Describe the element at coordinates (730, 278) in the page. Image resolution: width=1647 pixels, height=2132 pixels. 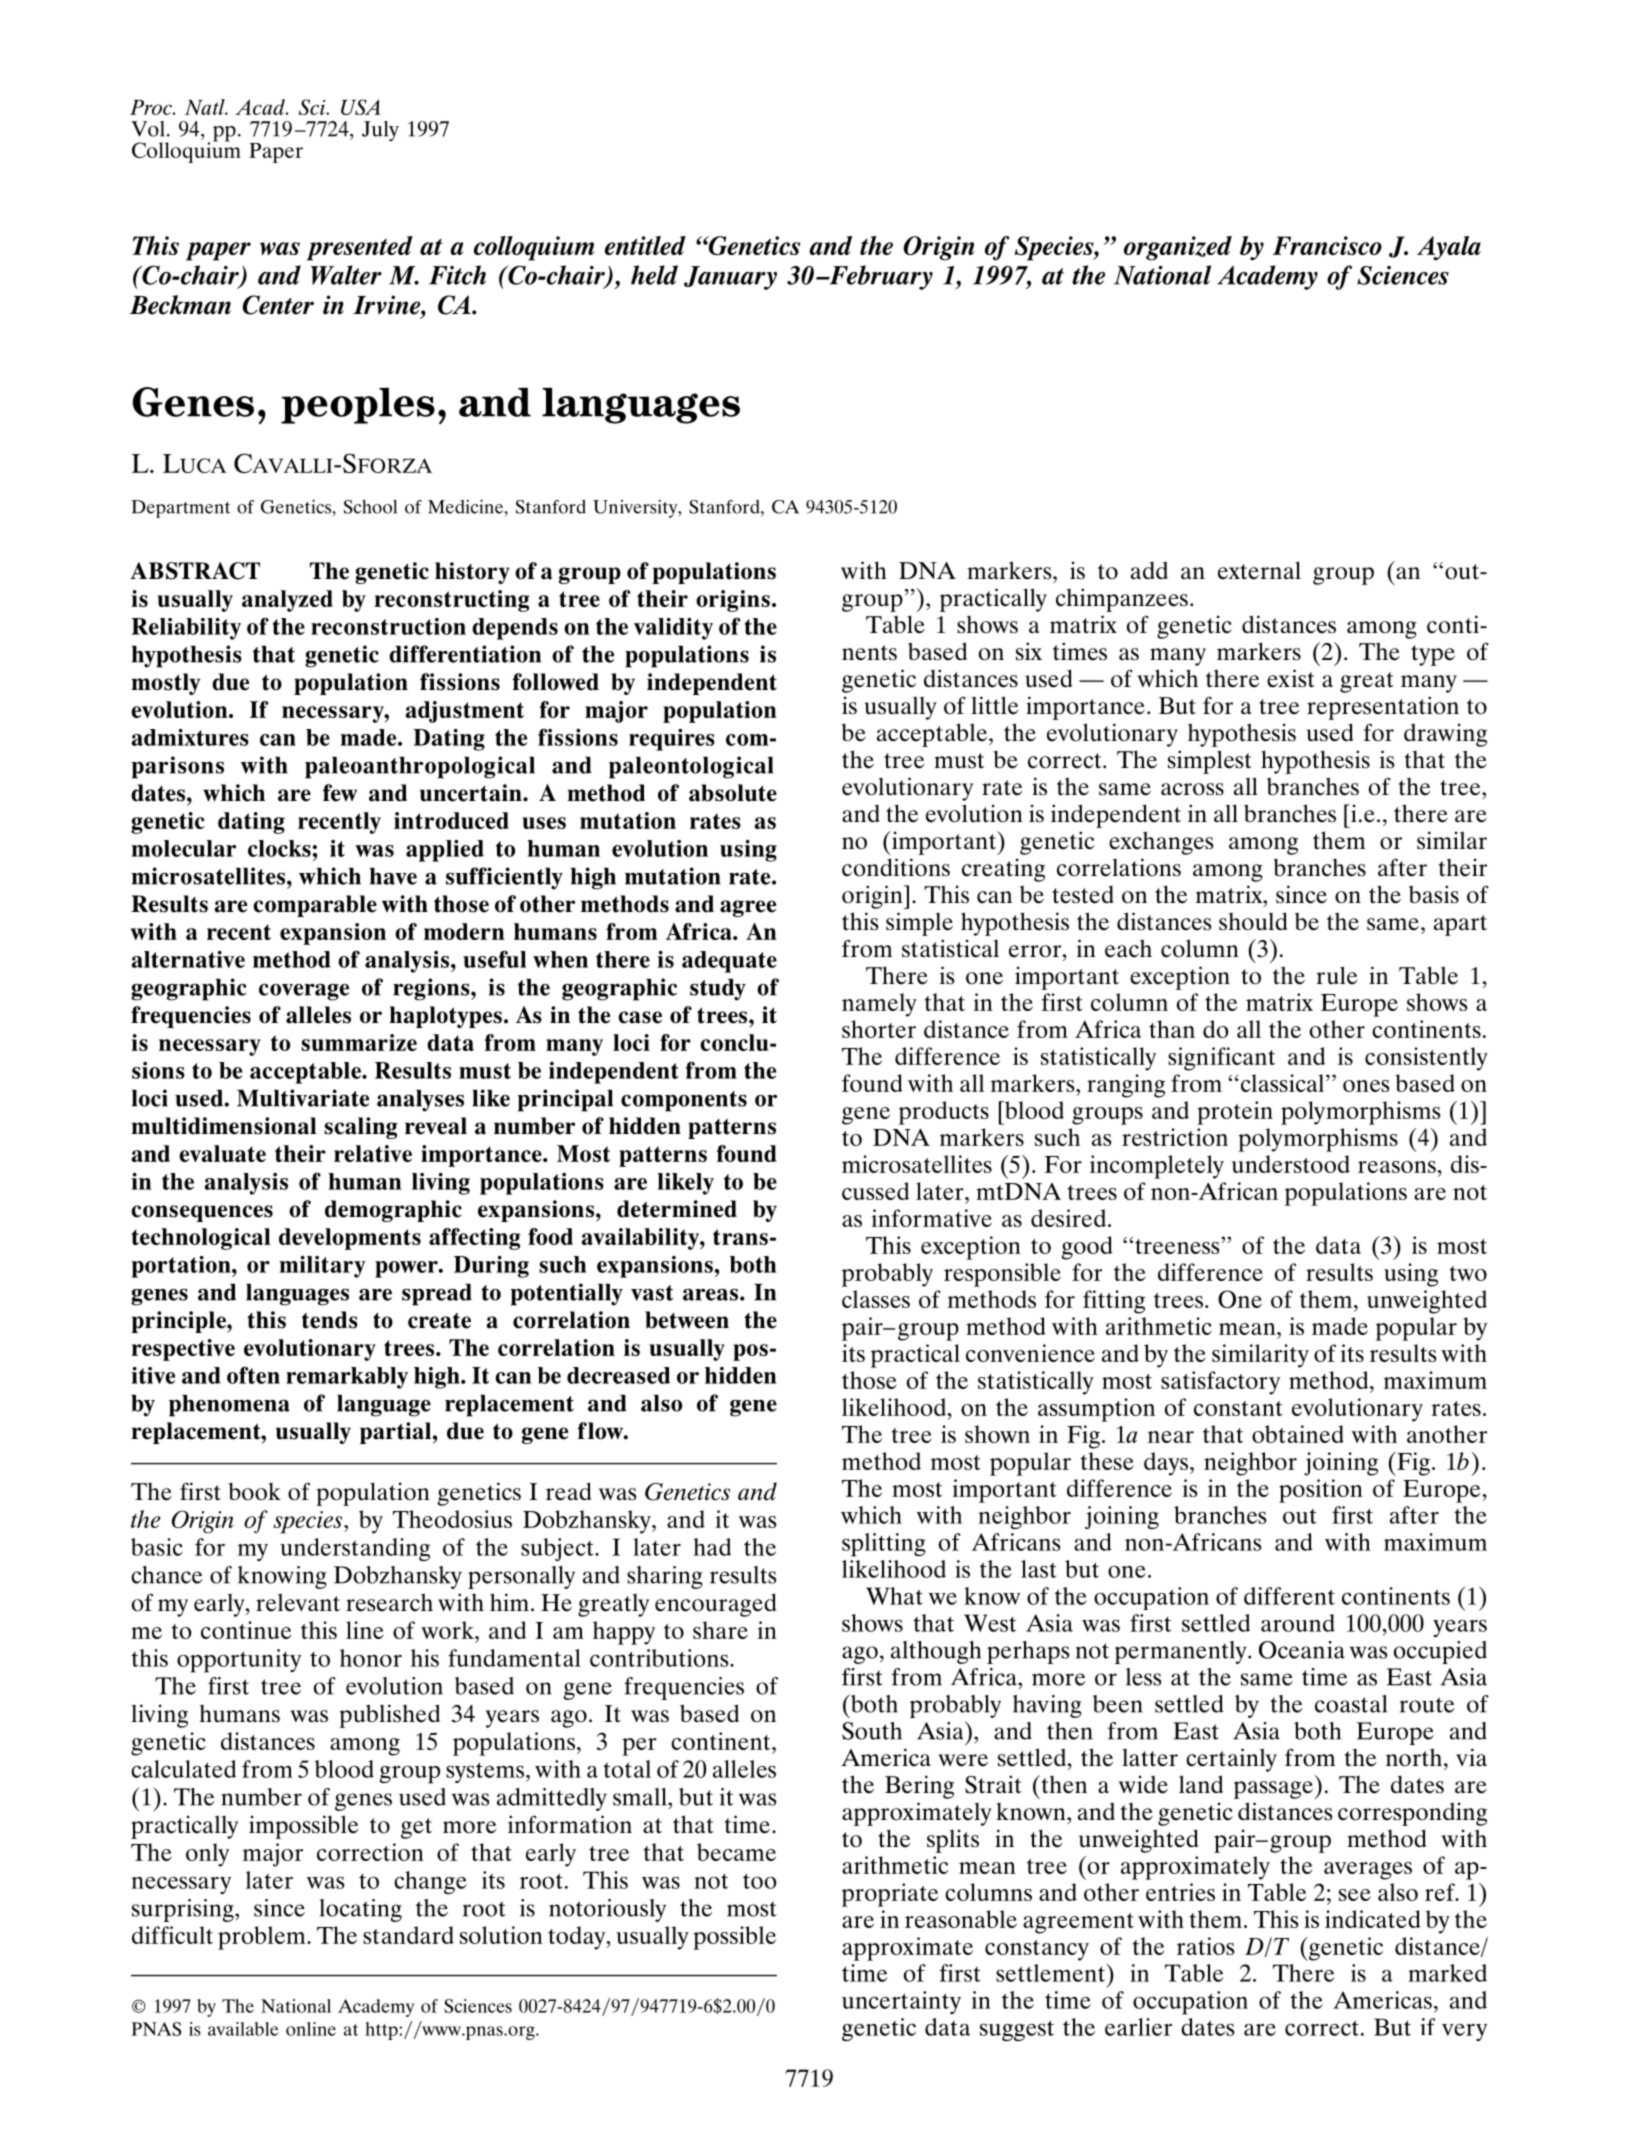
I see `January` at that location.
